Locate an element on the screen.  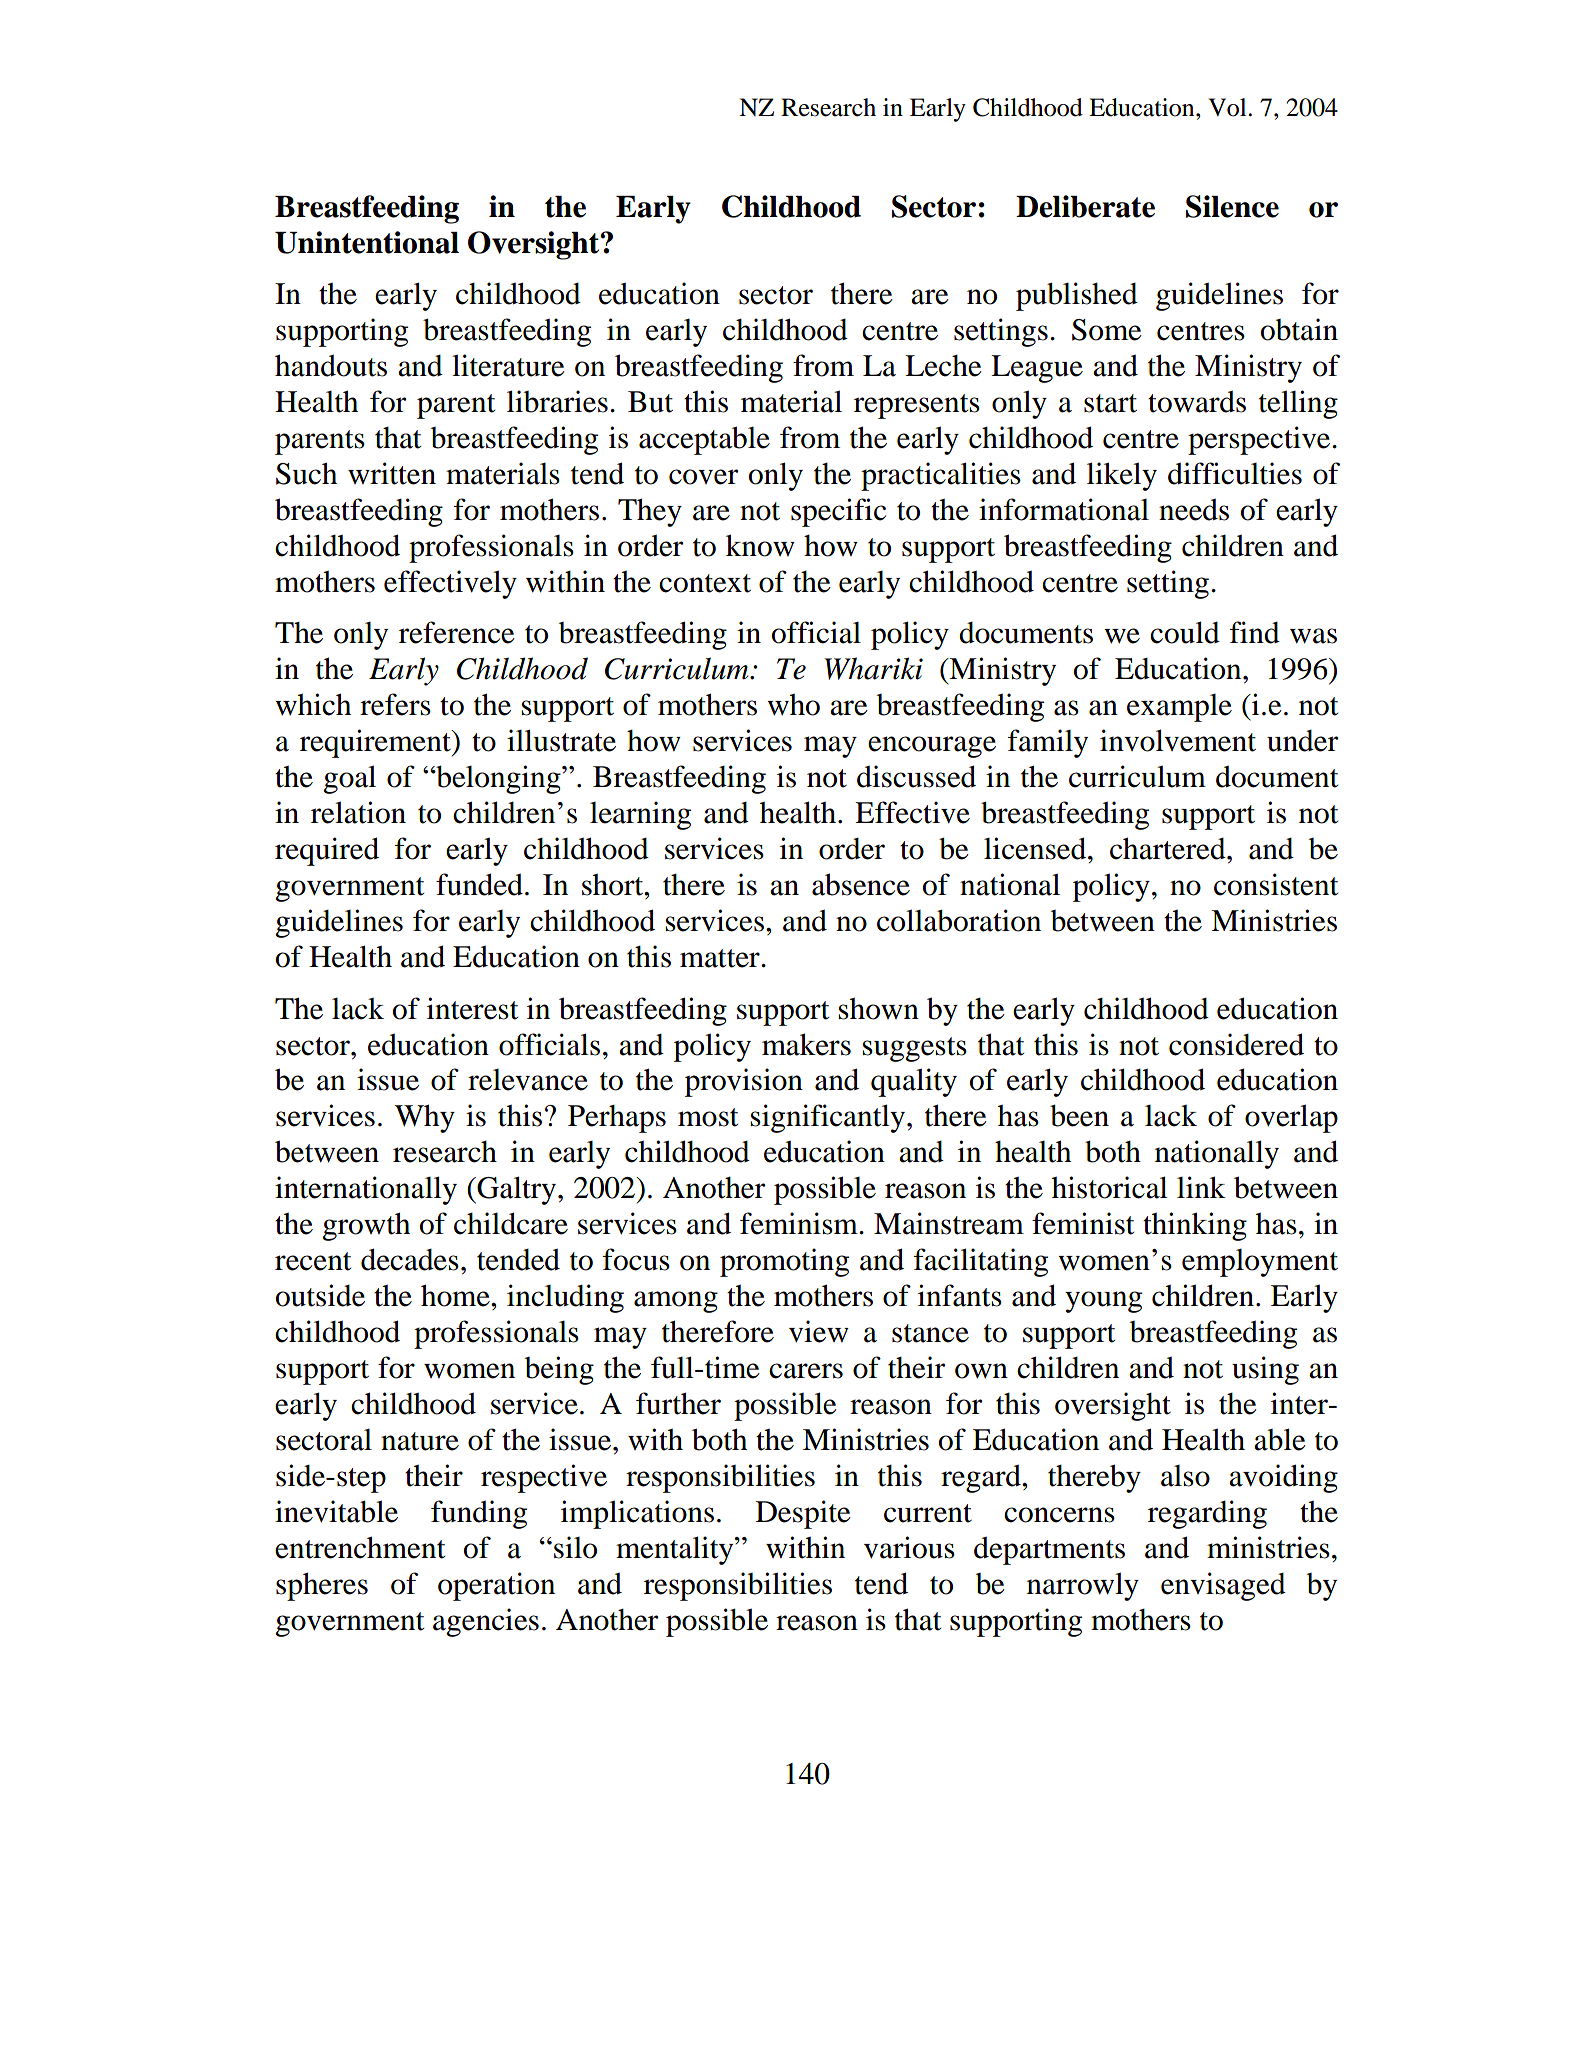
Unintentional is located at coordinates (367, 242).
